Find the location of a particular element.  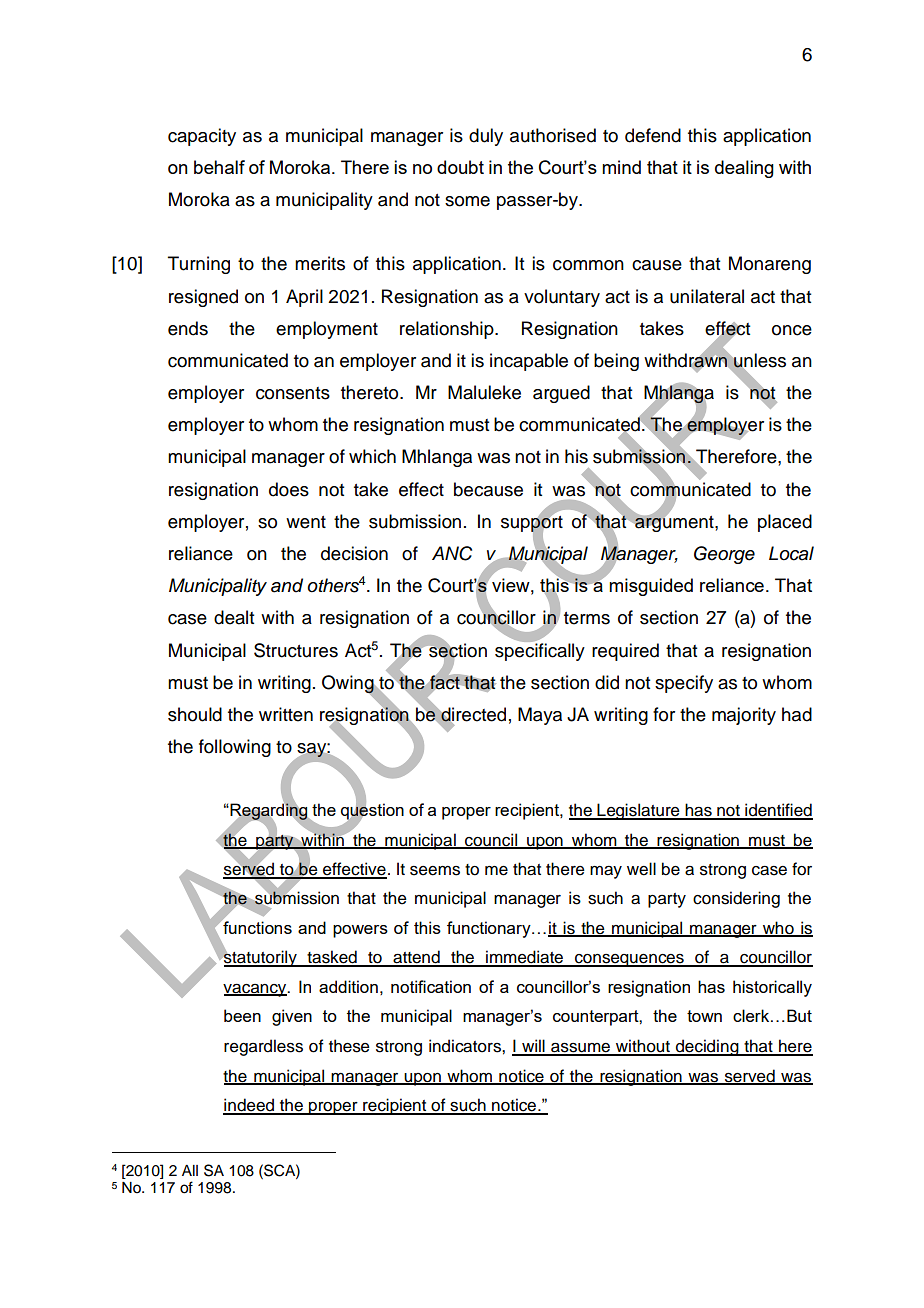

behalf is located at coordinates (219, 167).
